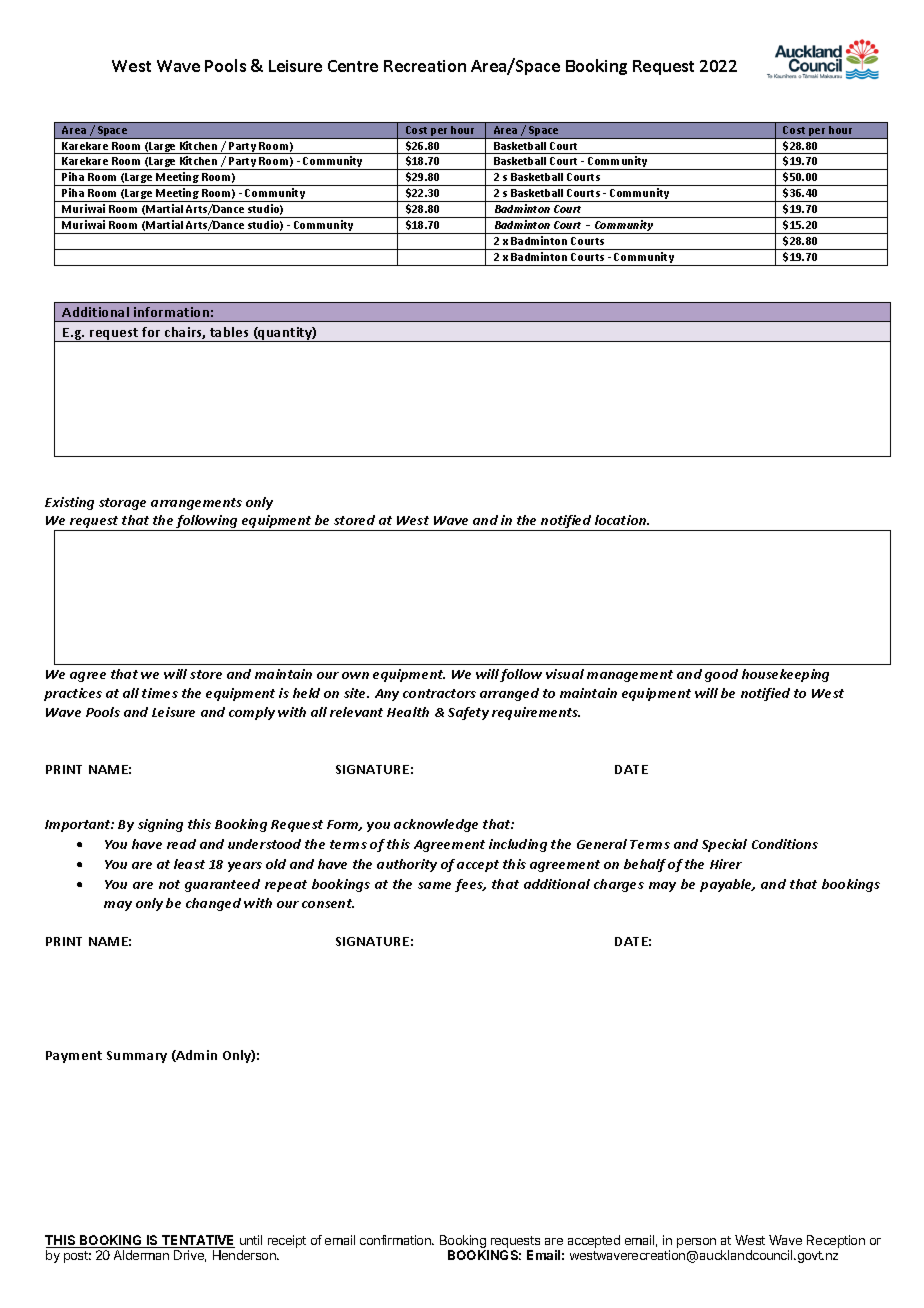 This screenshot has width=924, height=1308. What do you see at coordinates (229, 332) in the screenshot?
I see `tables` at bounding box center [229, 332].
